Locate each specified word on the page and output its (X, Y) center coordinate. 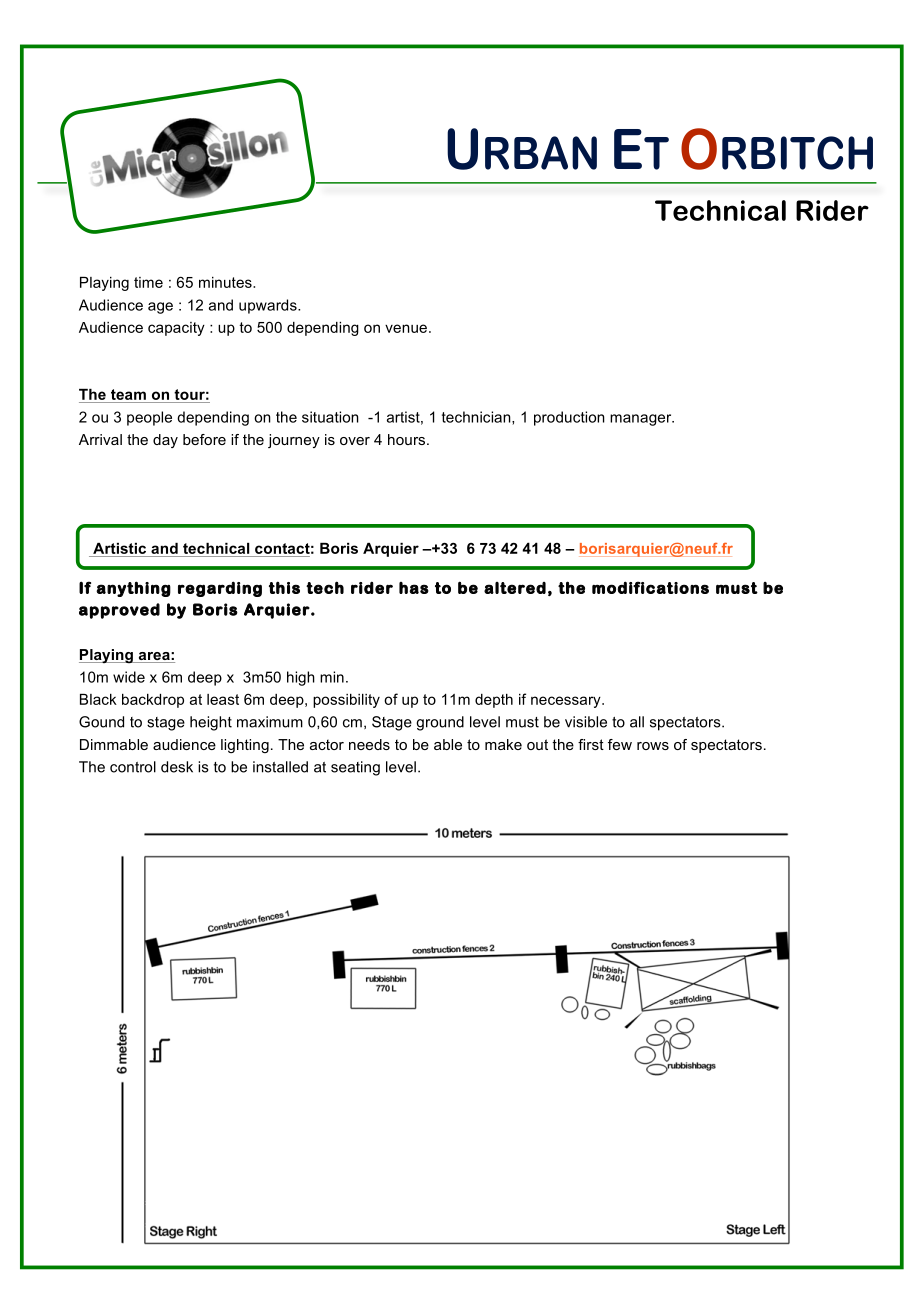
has (414, 588)
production (569, 418)
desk (177, 767)
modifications (650, 587)
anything (133, 589)
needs (369, 744)
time (148, 282)
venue (406, 328)
